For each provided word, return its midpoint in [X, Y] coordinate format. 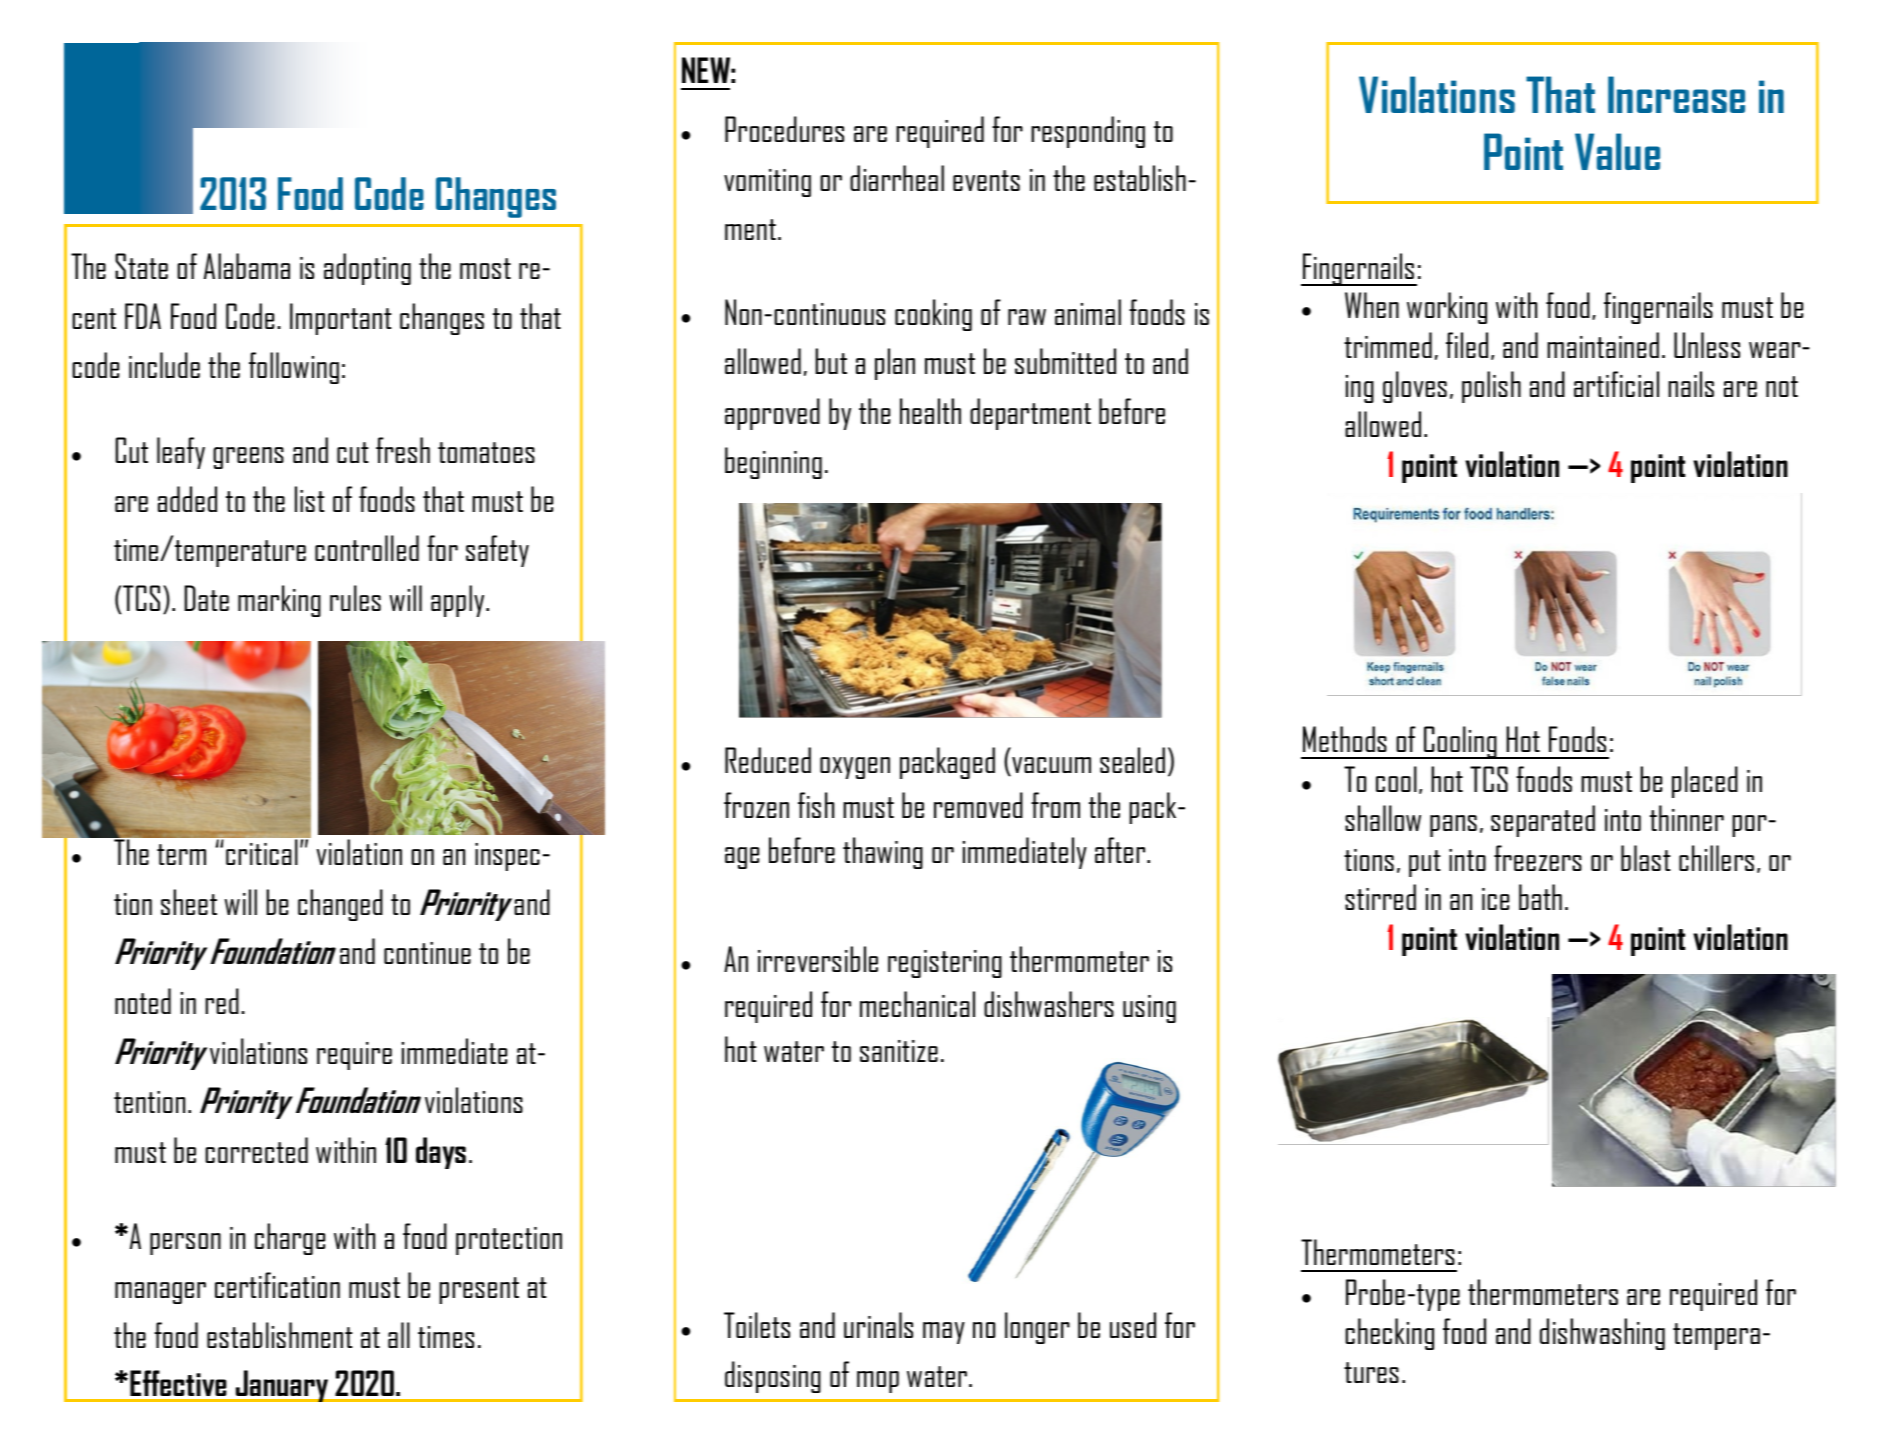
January [282, 1386]
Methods [1345, 739]
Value [1617, 151]
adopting [367, 269]
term [181, 854]
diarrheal [897, 178]
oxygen [855, 768]
